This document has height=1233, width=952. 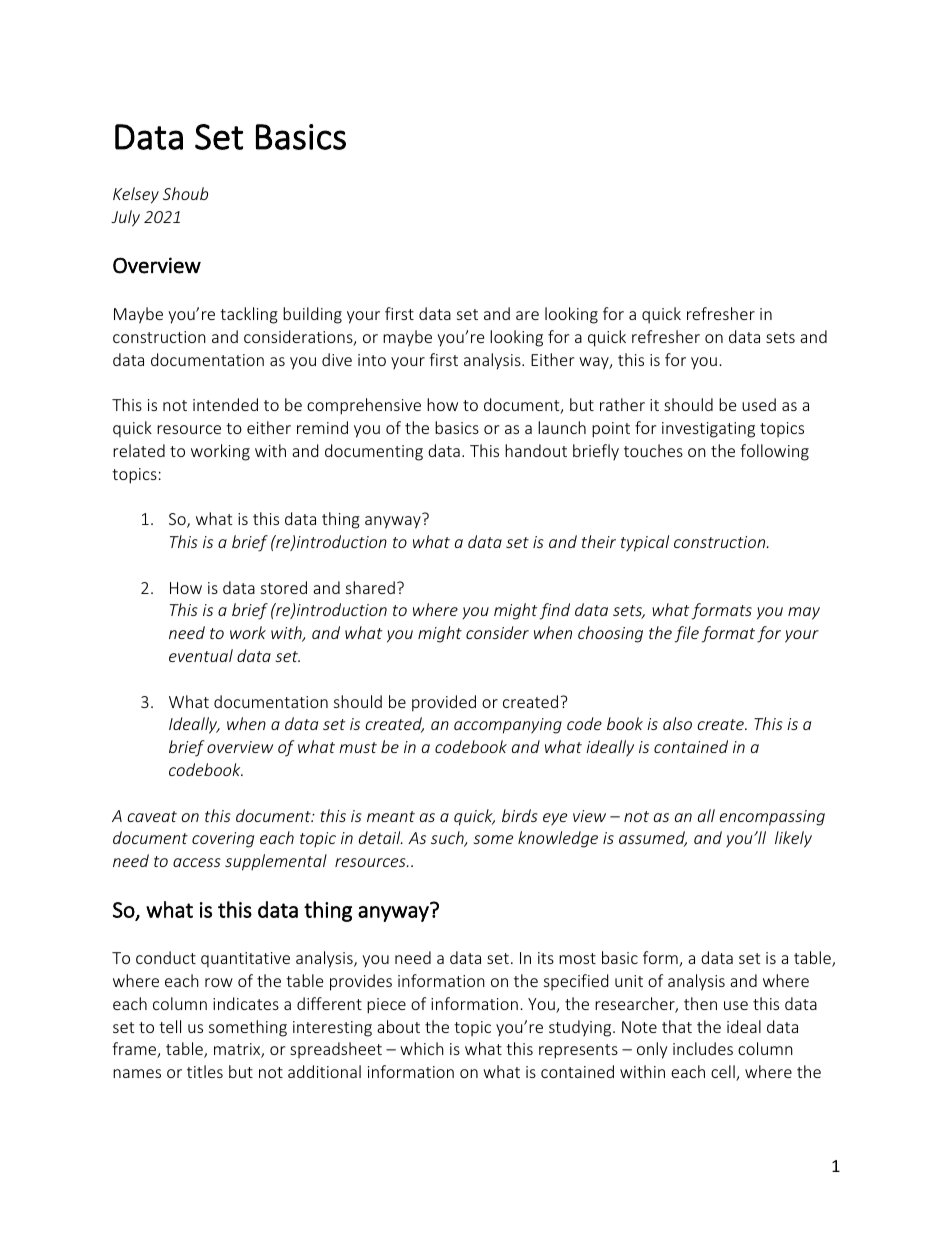 What do you see at coordinates (201, 655) in the document?
I see `eventual` at bounding box center [201, 655].
